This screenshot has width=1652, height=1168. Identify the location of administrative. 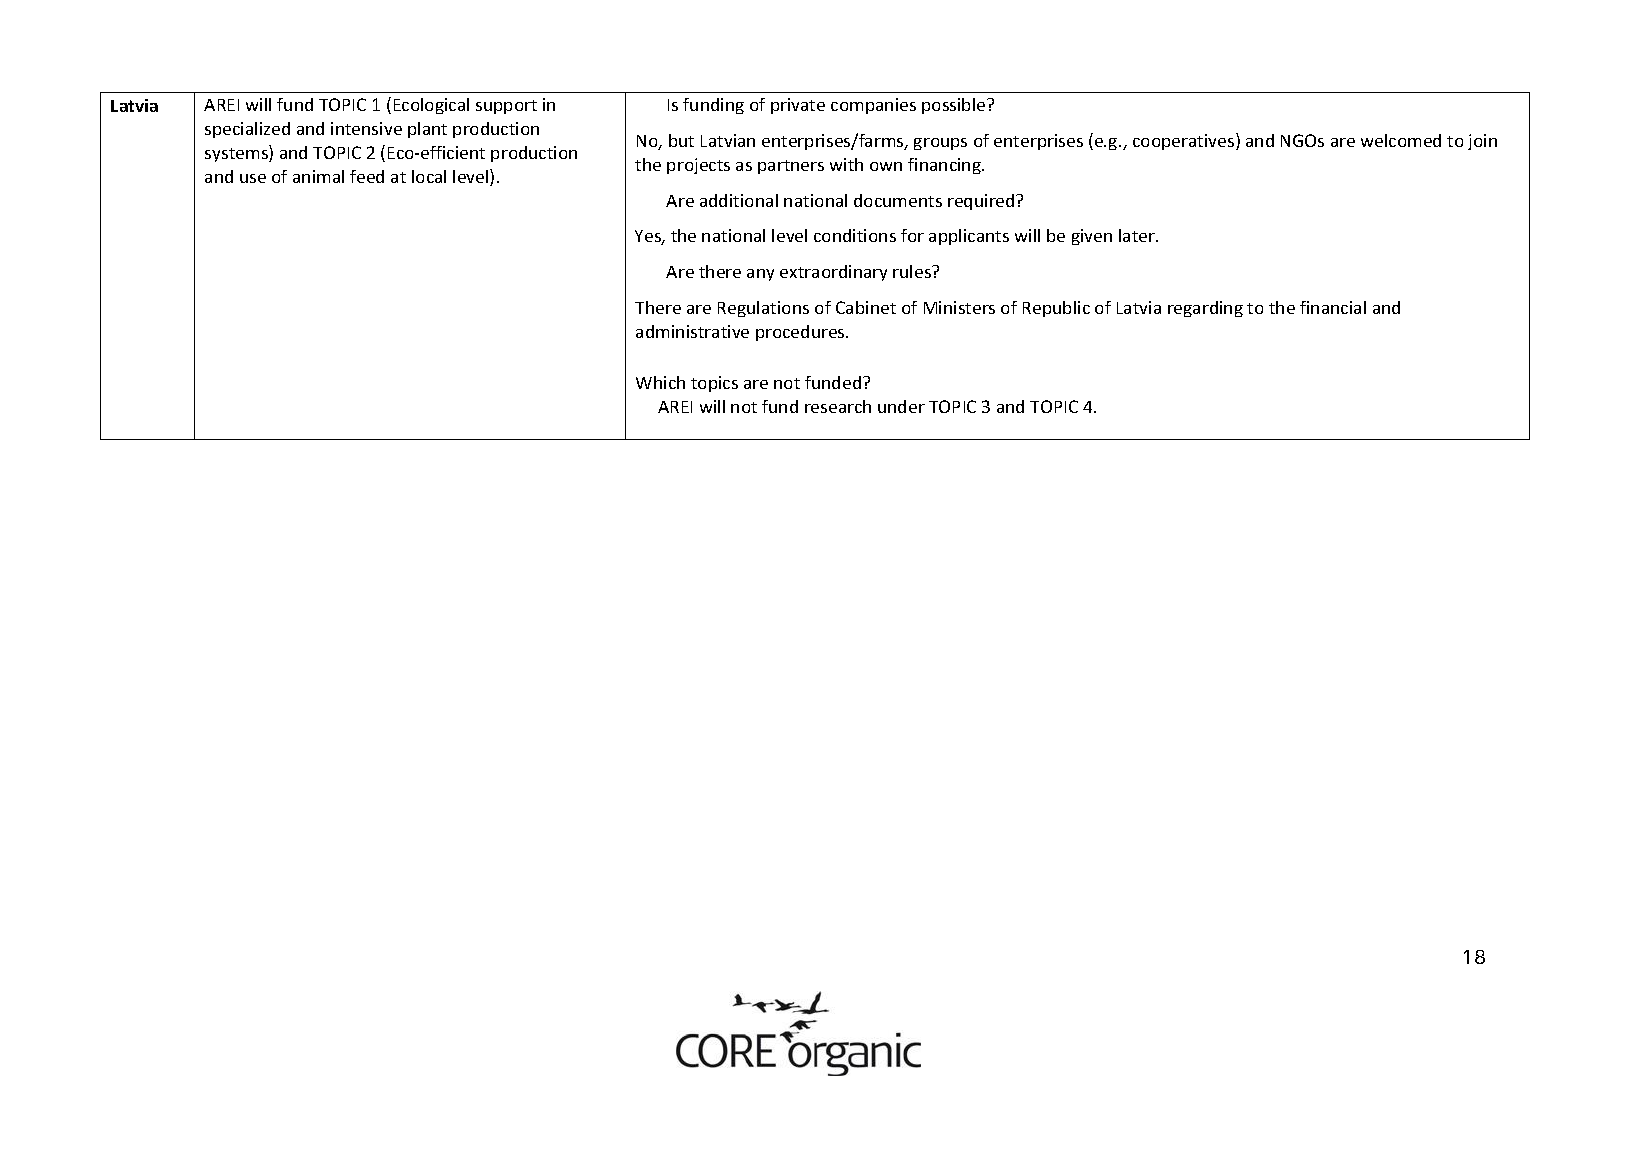
(692, 331).
